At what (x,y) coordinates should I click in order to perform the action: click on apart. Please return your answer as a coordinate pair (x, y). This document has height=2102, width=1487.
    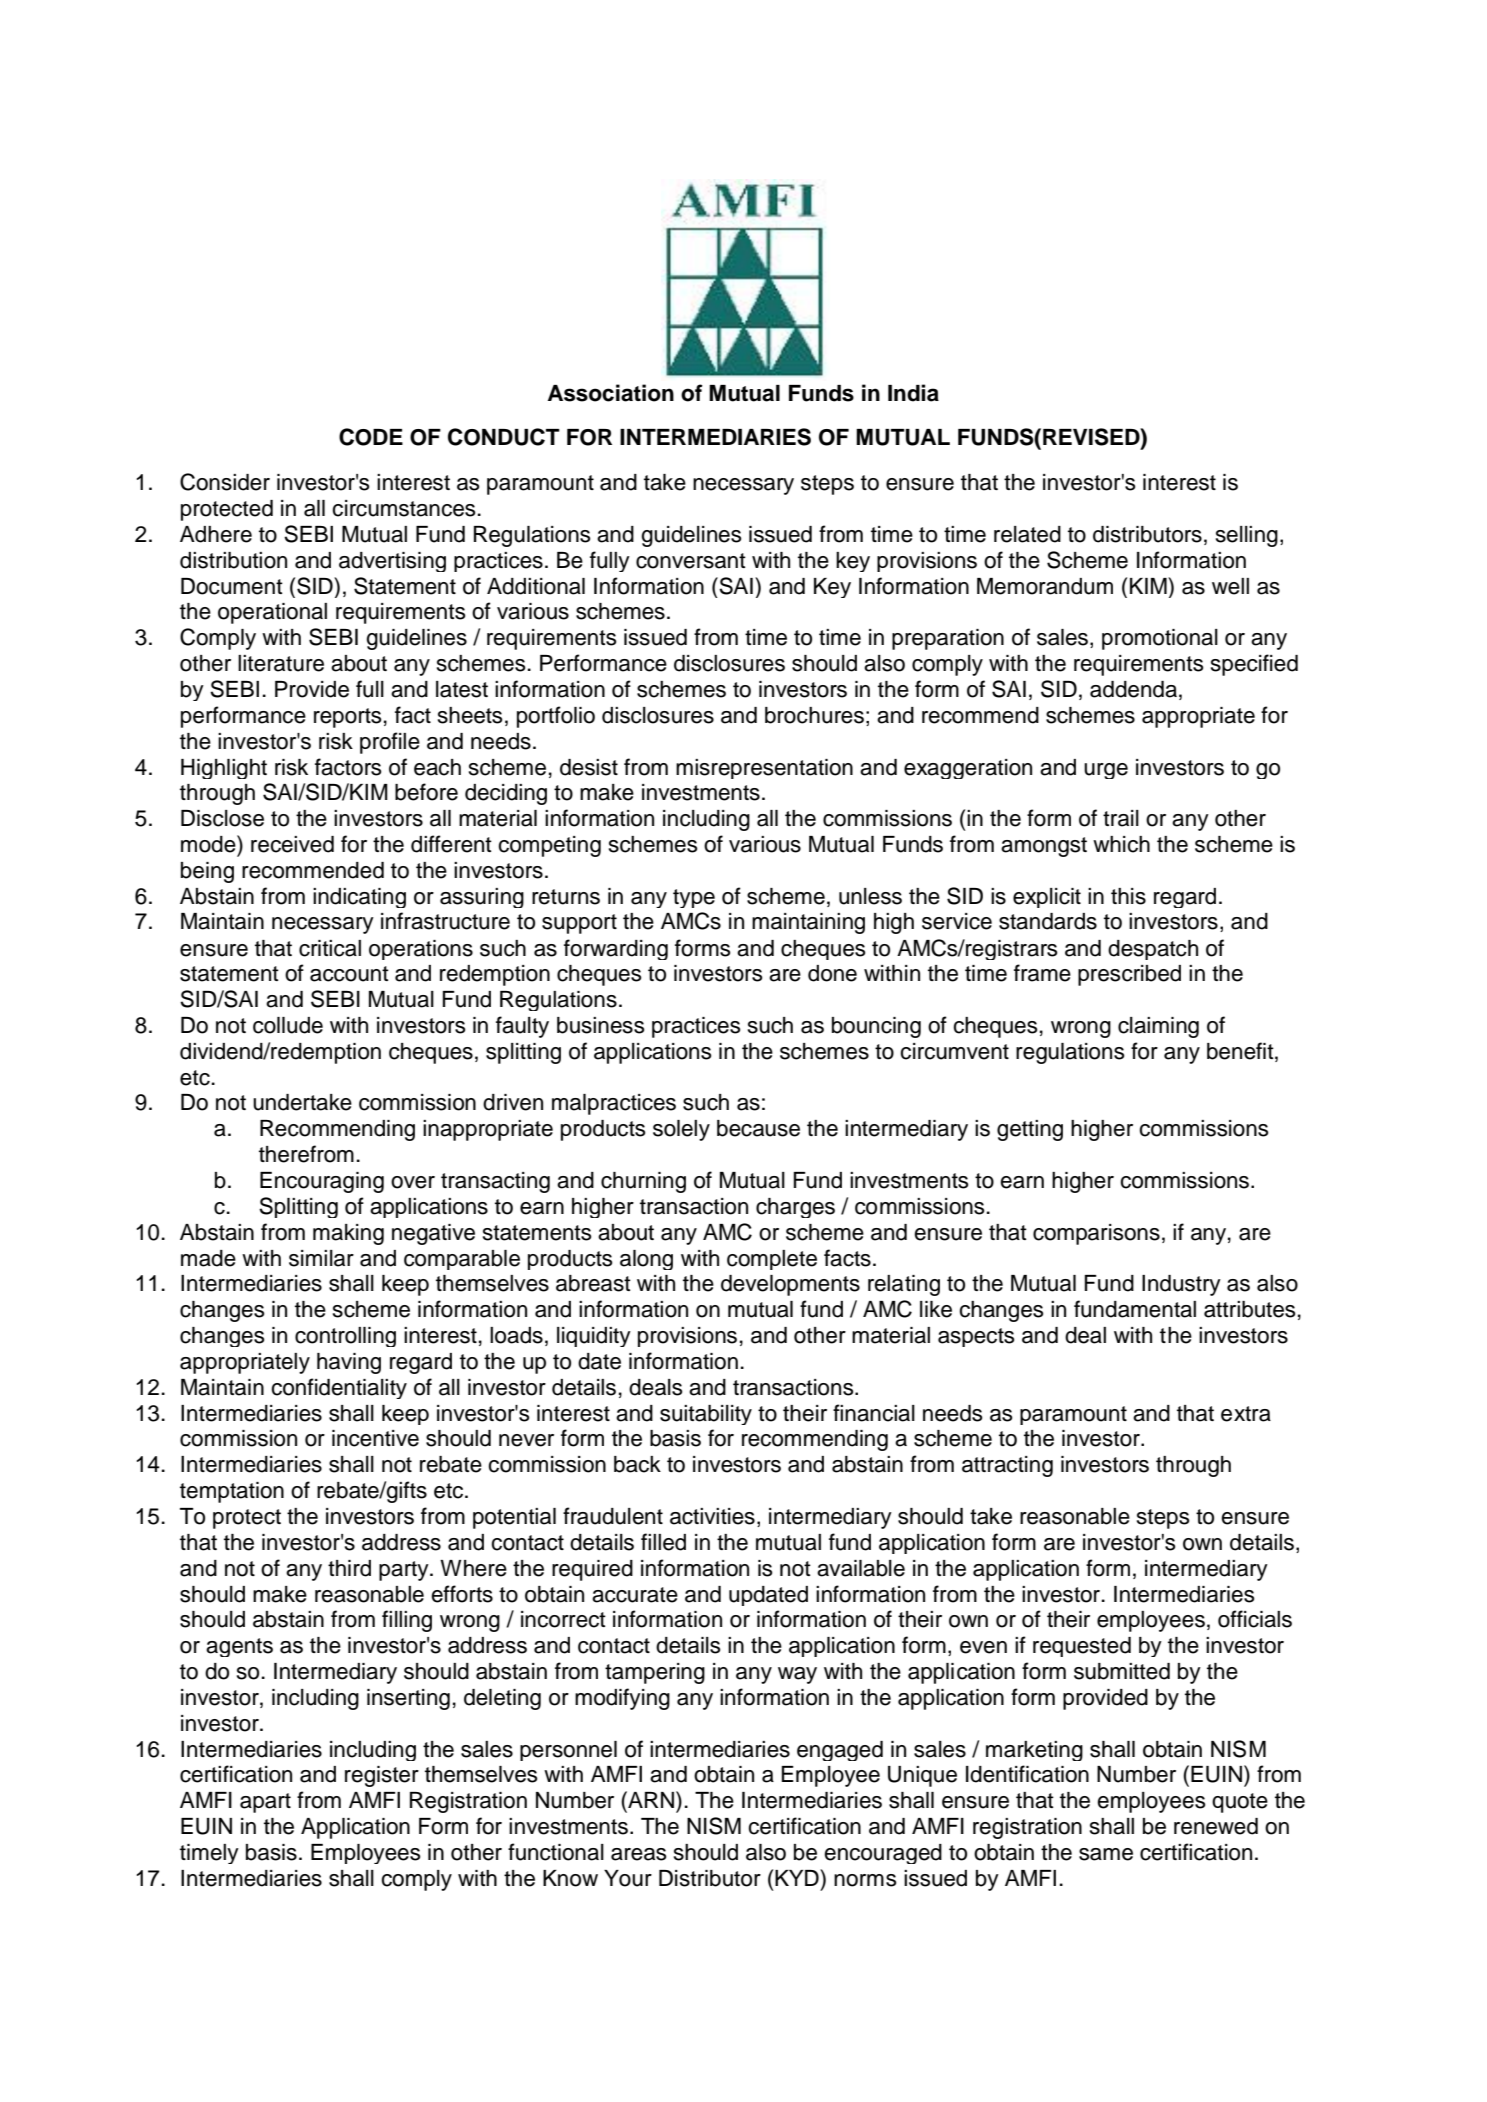
    Looking at the image, I should click on (265, 1803).
